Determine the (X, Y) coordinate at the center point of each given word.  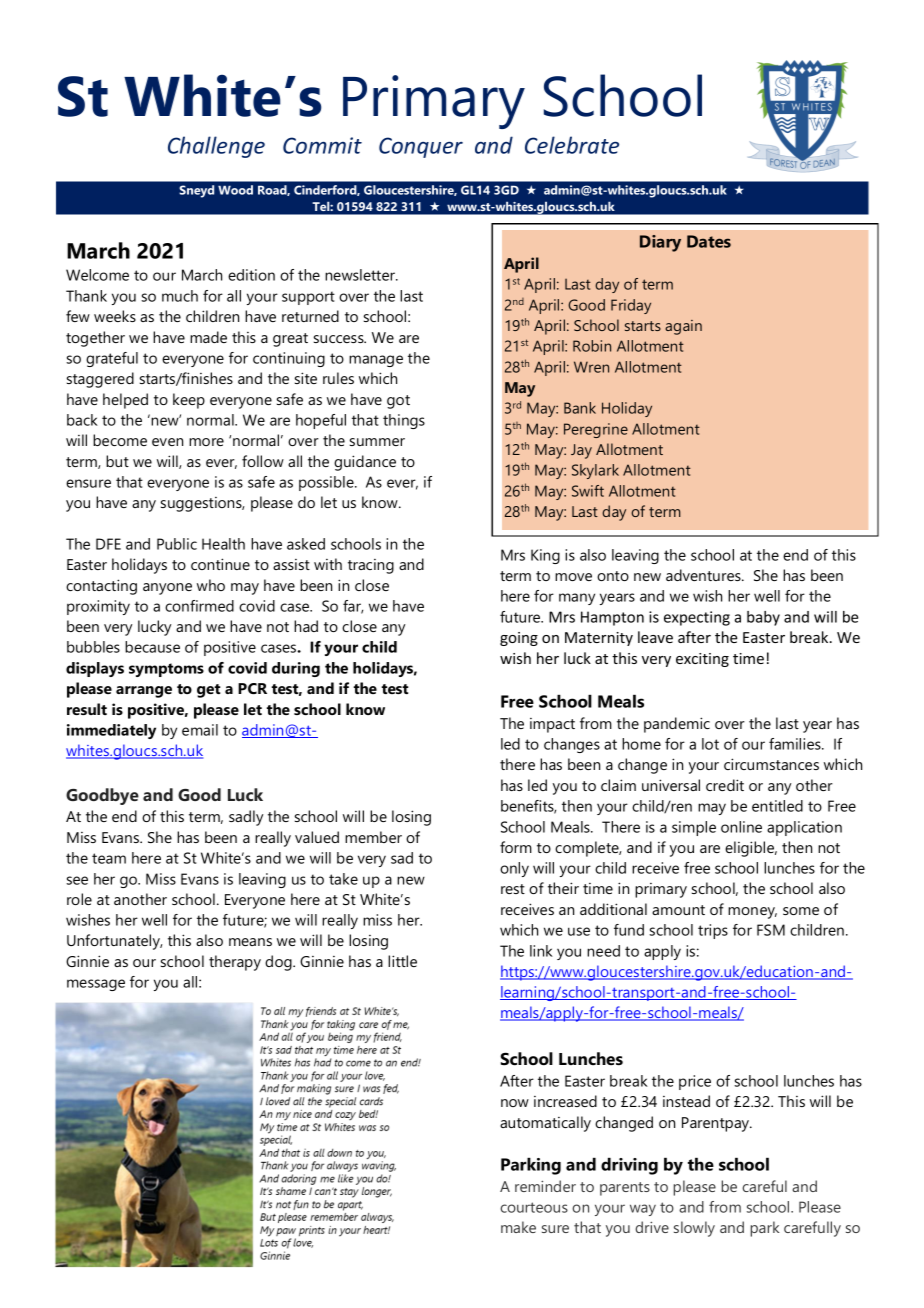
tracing (371, 566)
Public (177, 544)
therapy (235, 963)
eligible (751, 849)
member (373, 837)
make (518, 1227)
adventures (704, 575)
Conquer (421, 147)
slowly (694, 1229)
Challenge (216, 147)
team (109, 858)
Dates (709, 241)
